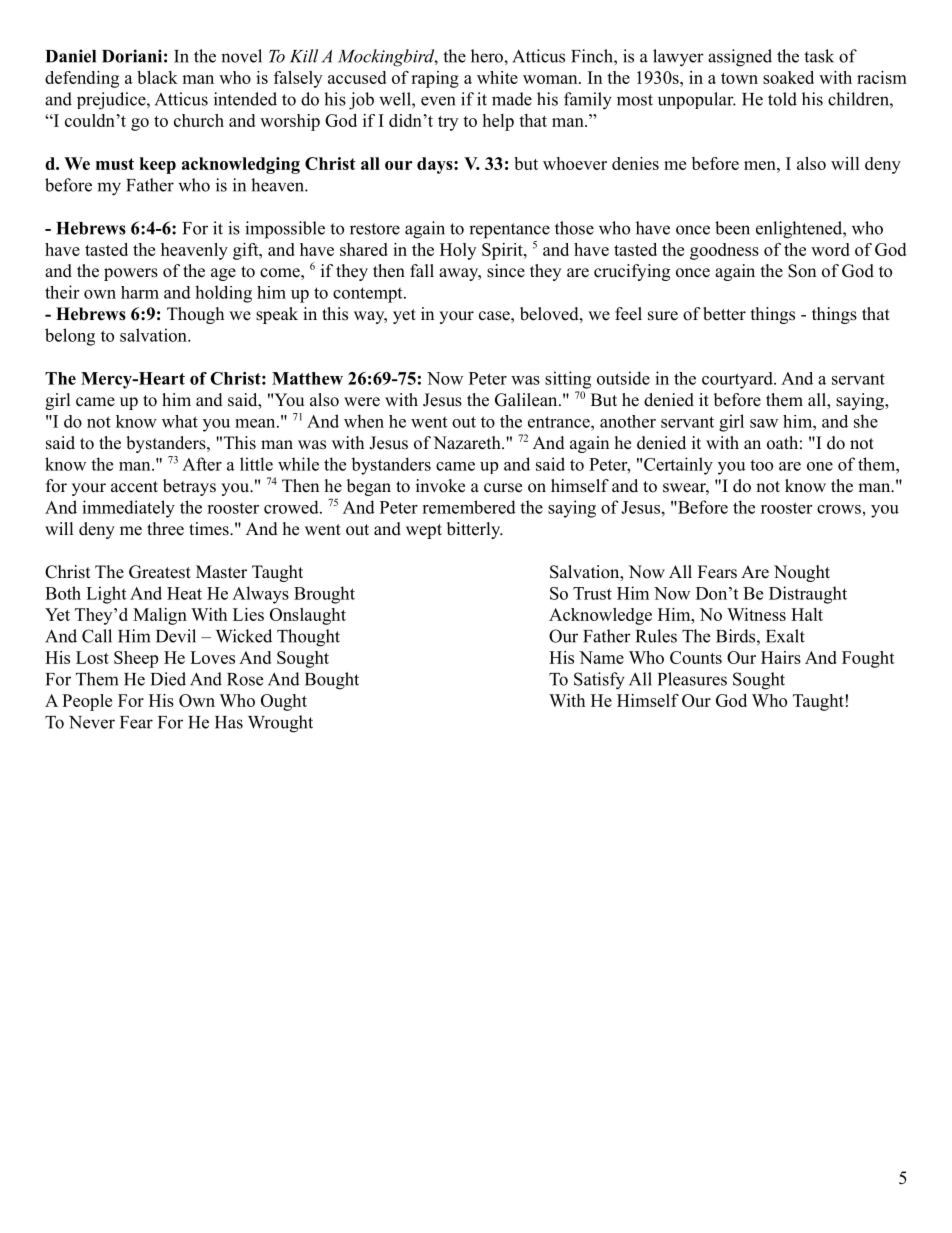  Describe the element at coordinates (469, 507) in the screenshot. I see `remembered` at that location.
